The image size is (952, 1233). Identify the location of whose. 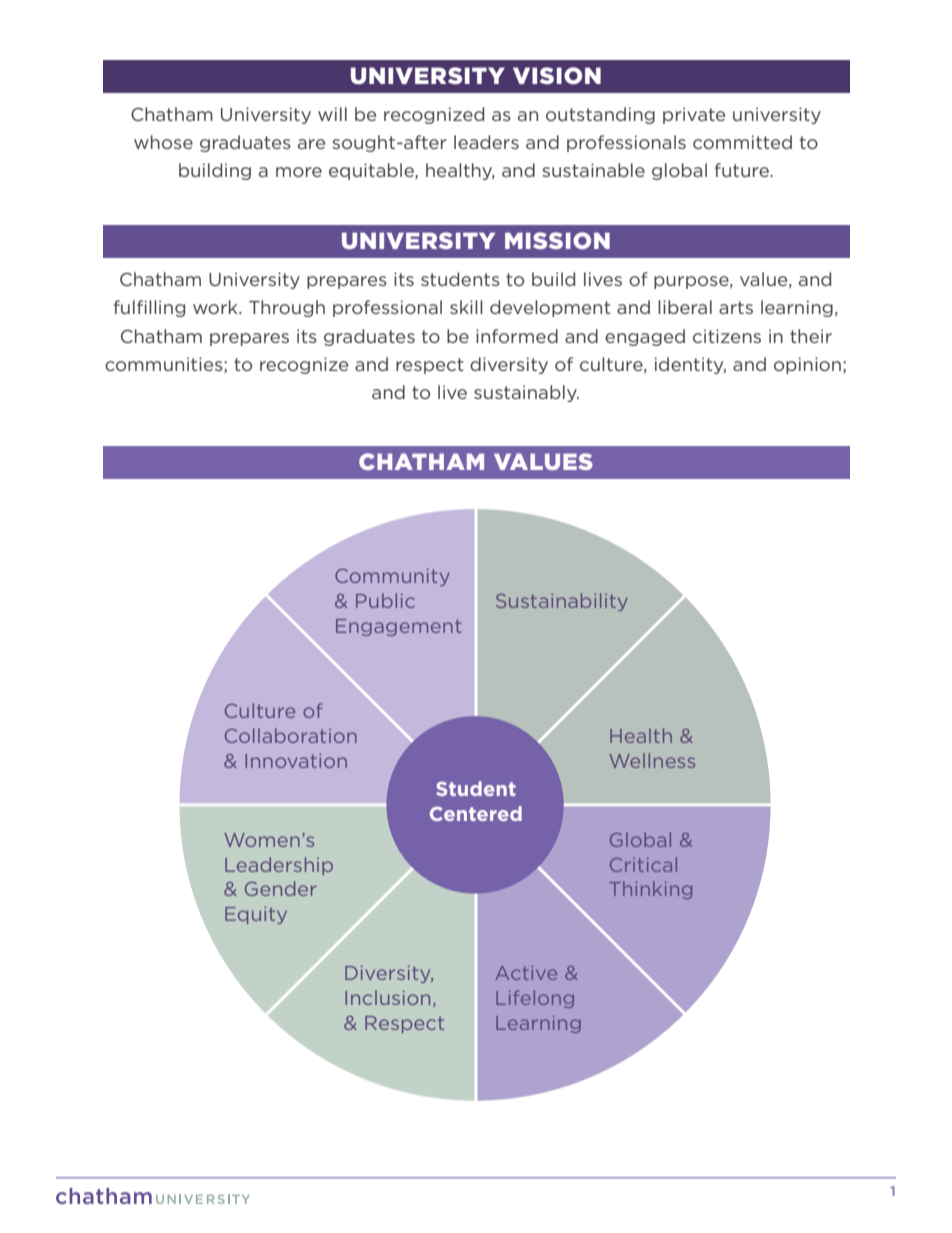
(163, 142).
